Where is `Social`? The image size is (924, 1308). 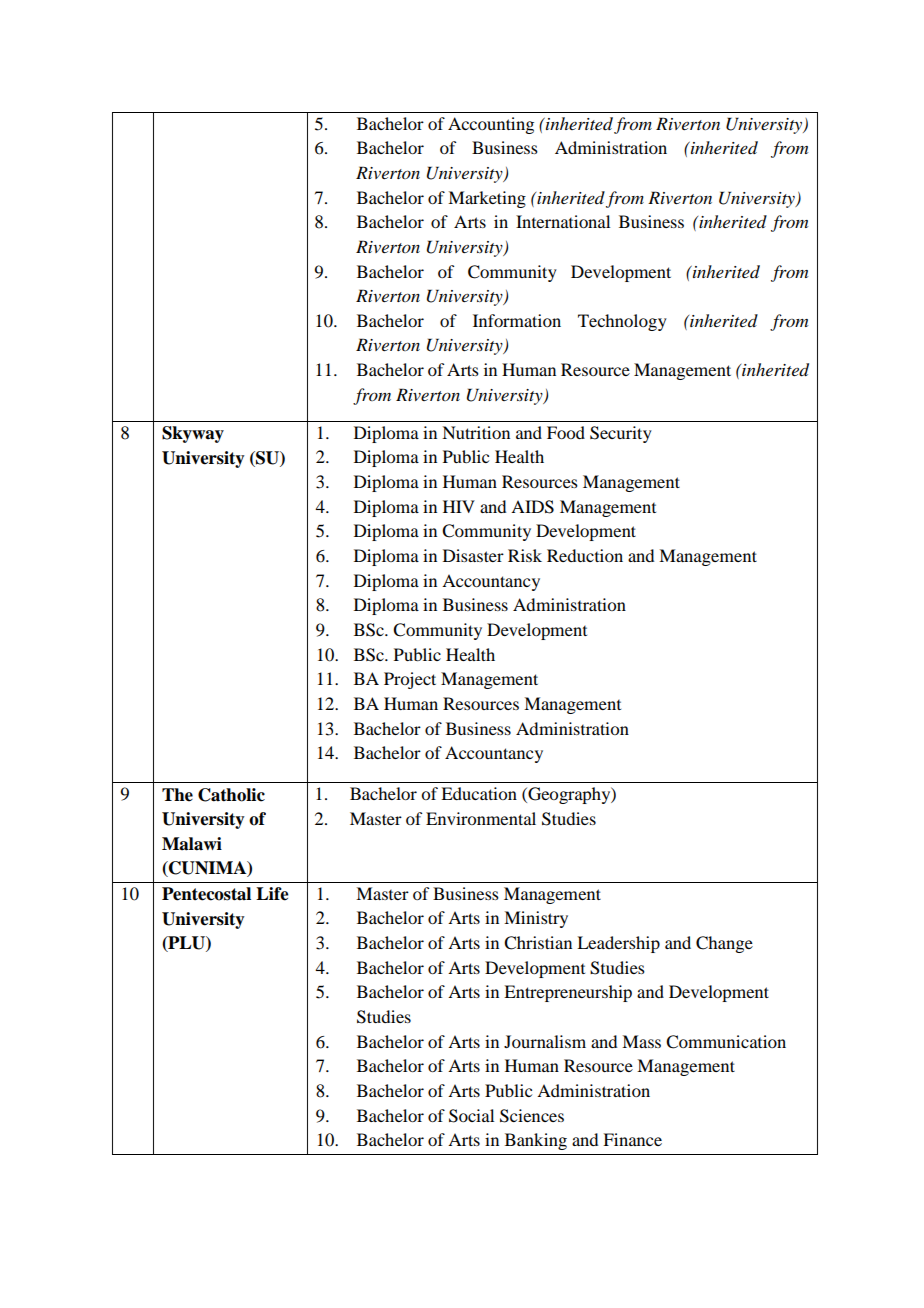
Social is located at coordinates (471, 1116).
